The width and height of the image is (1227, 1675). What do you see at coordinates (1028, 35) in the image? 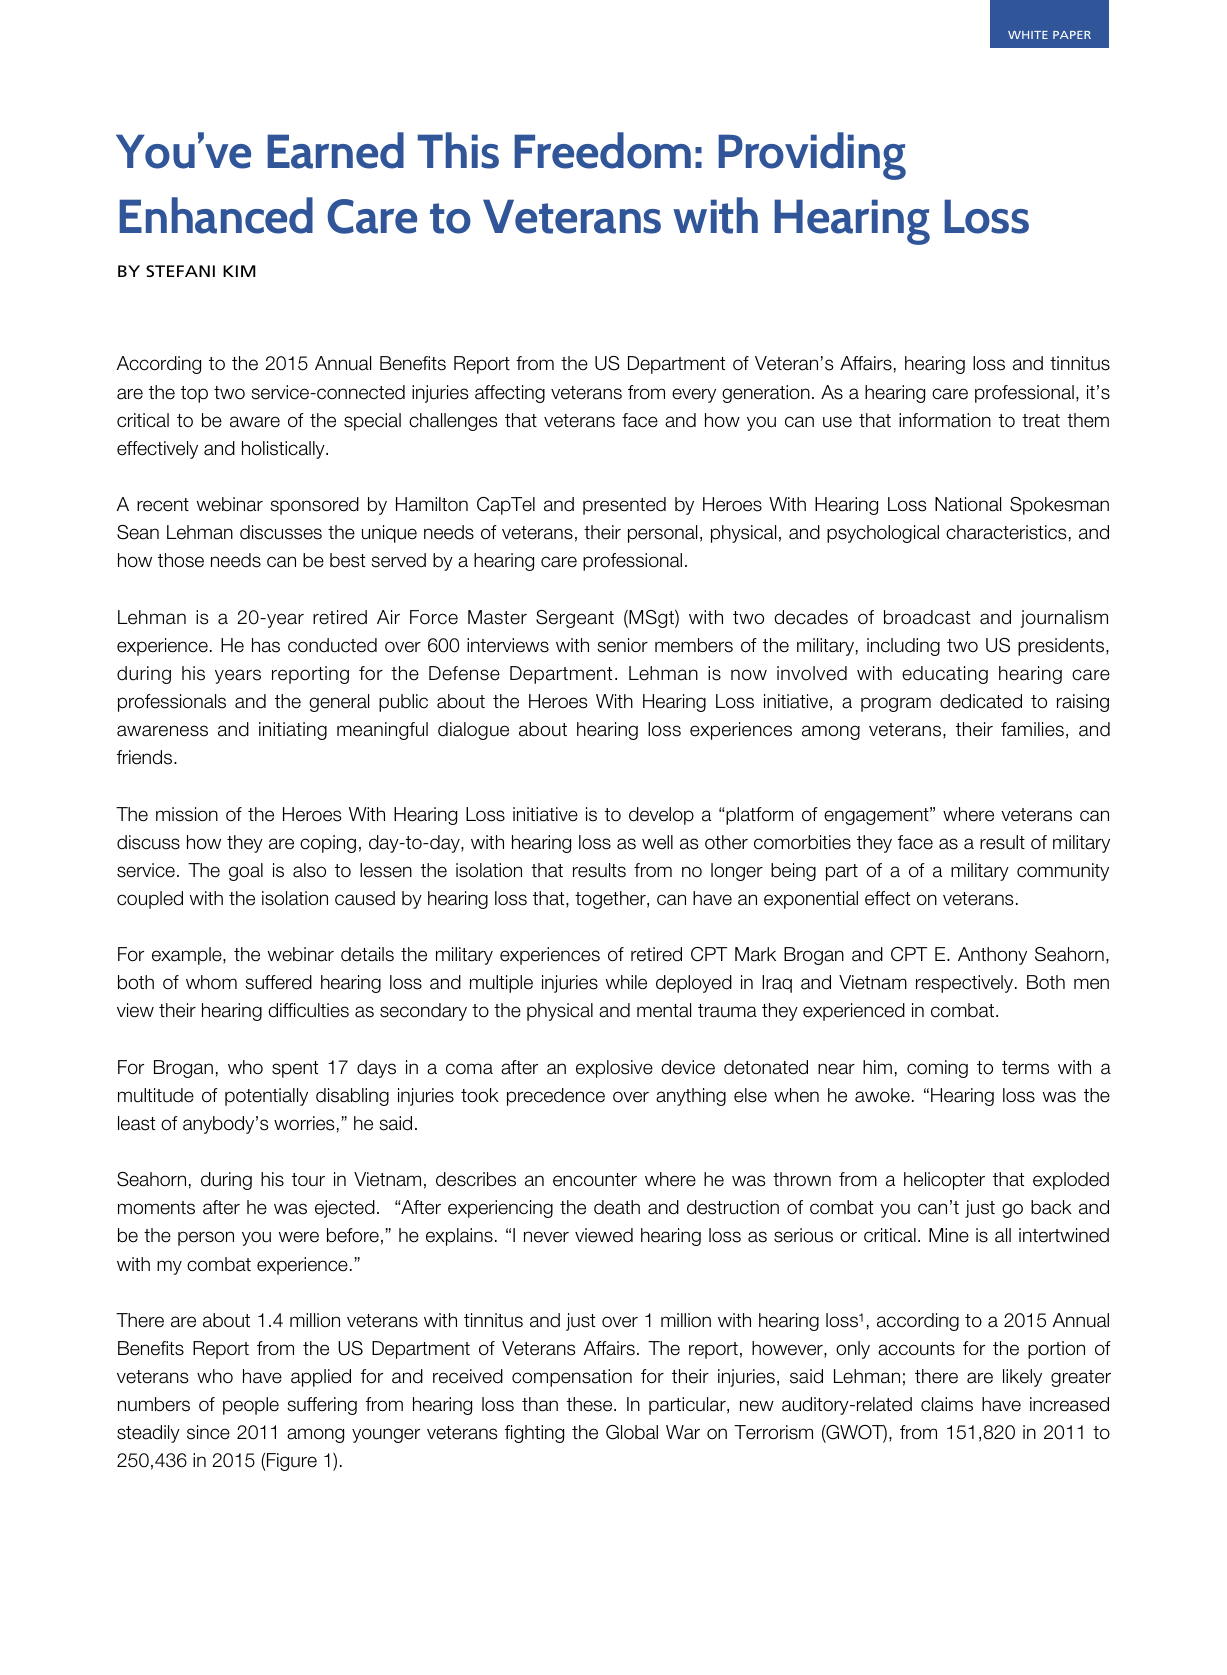
I see `WHITE` at bounding box center [1028, 35].
